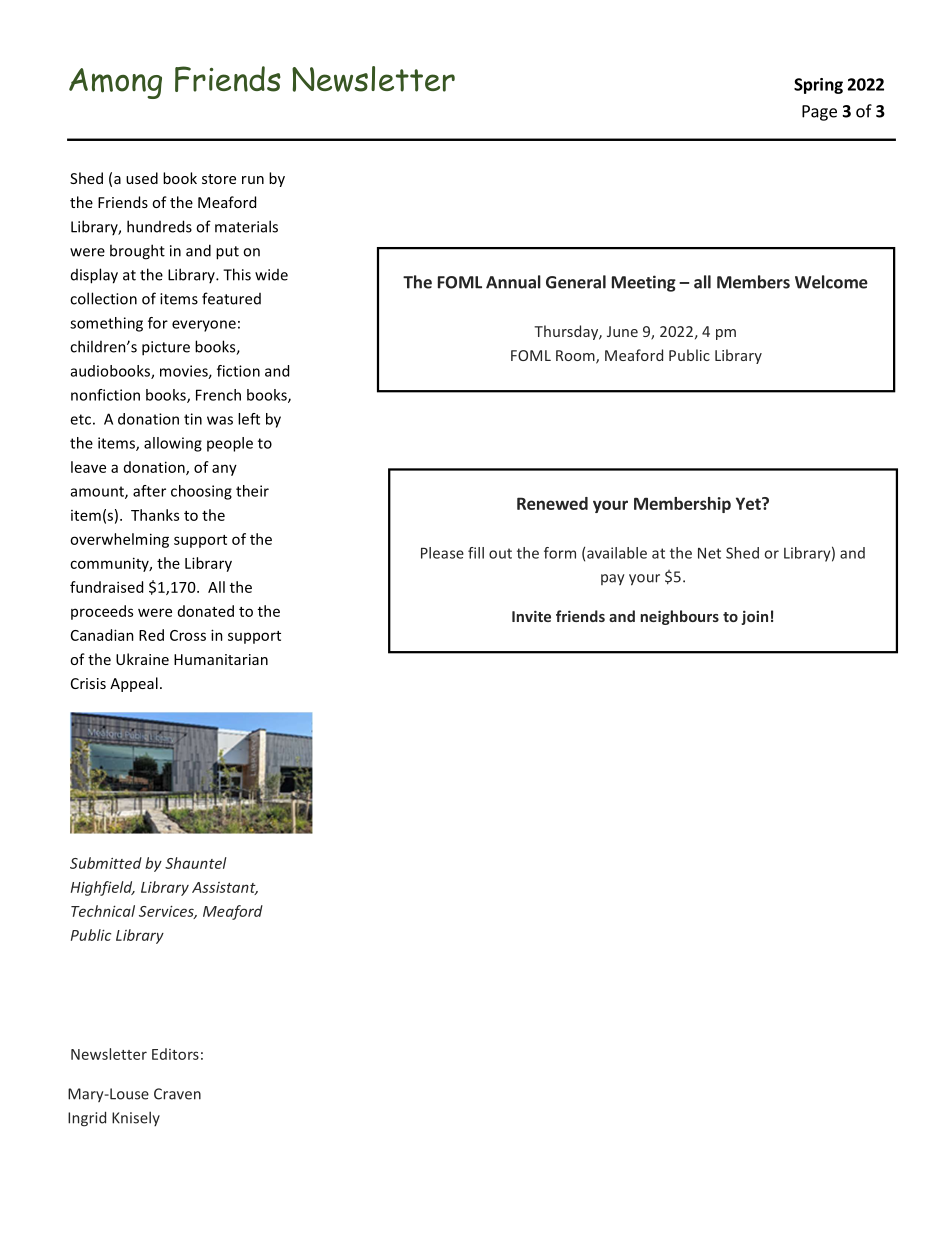 The image size is (952, 1233). What do you see at coordinates (819, 113) in the document?
I see `Page` at bounding box center [819, 113].
